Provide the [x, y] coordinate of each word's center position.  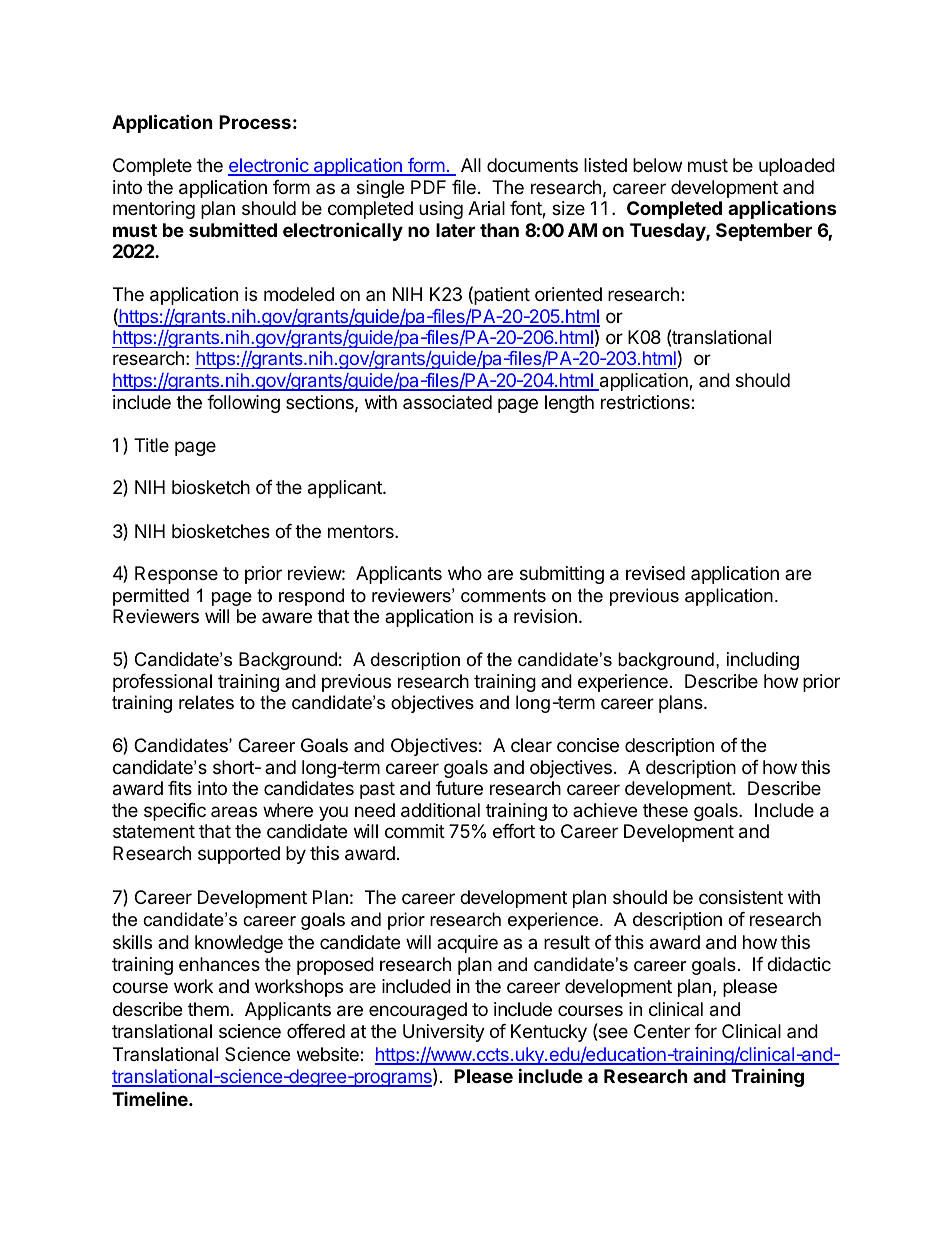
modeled [299, 294]
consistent [741, 897]
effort [514, 831]
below [657, 165]
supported [239, 855]
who [465, 573]
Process [255, 122]
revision [545, 616]
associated [447, 402]
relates [206, 702]
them [208, 1009]
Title [151, 445]
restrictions [646, 402]
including [763, 661]
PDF [428, 187]
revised [655, 573]
